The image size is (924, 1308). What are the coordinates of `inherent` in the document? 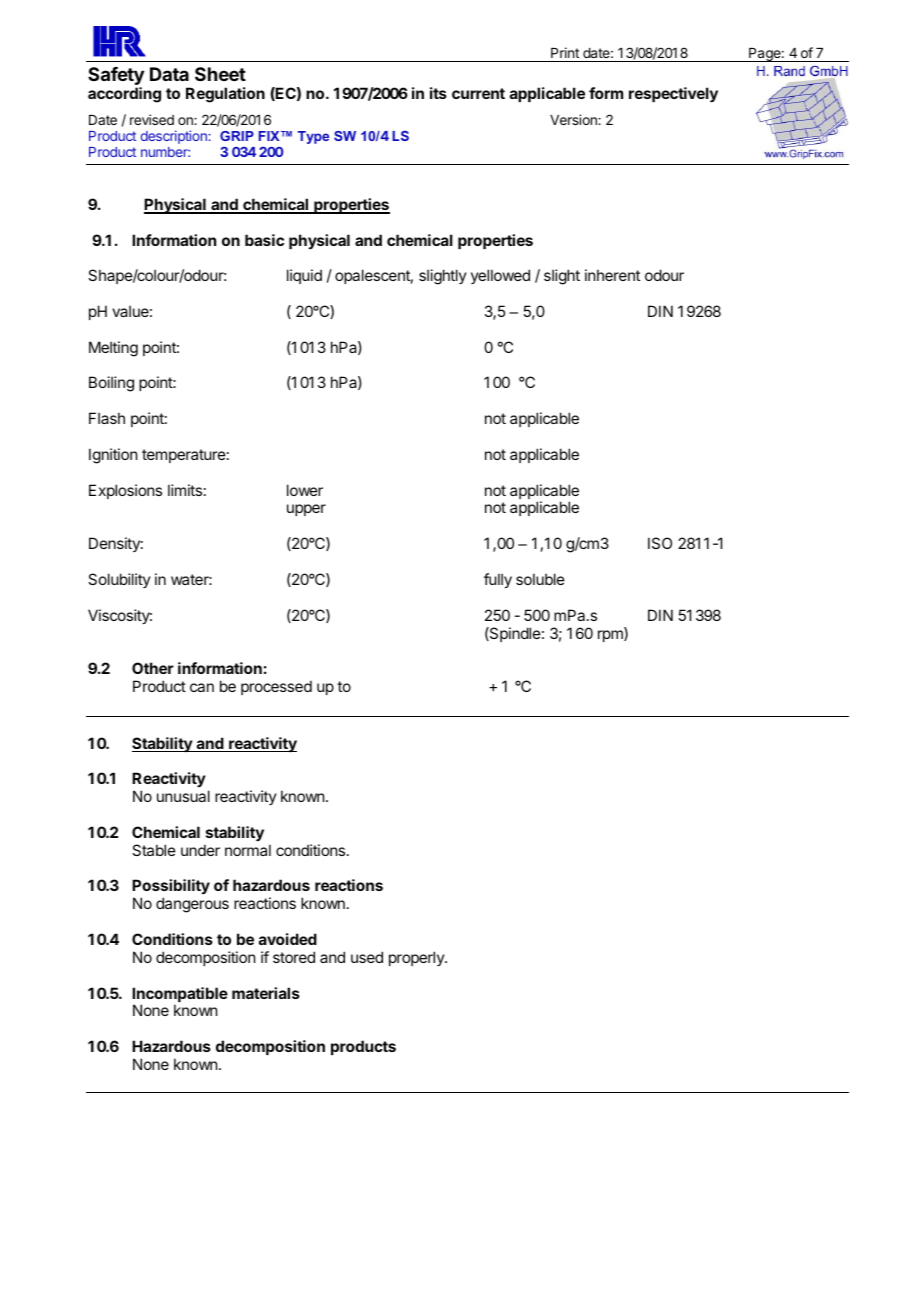 It's located at (612, 275).
